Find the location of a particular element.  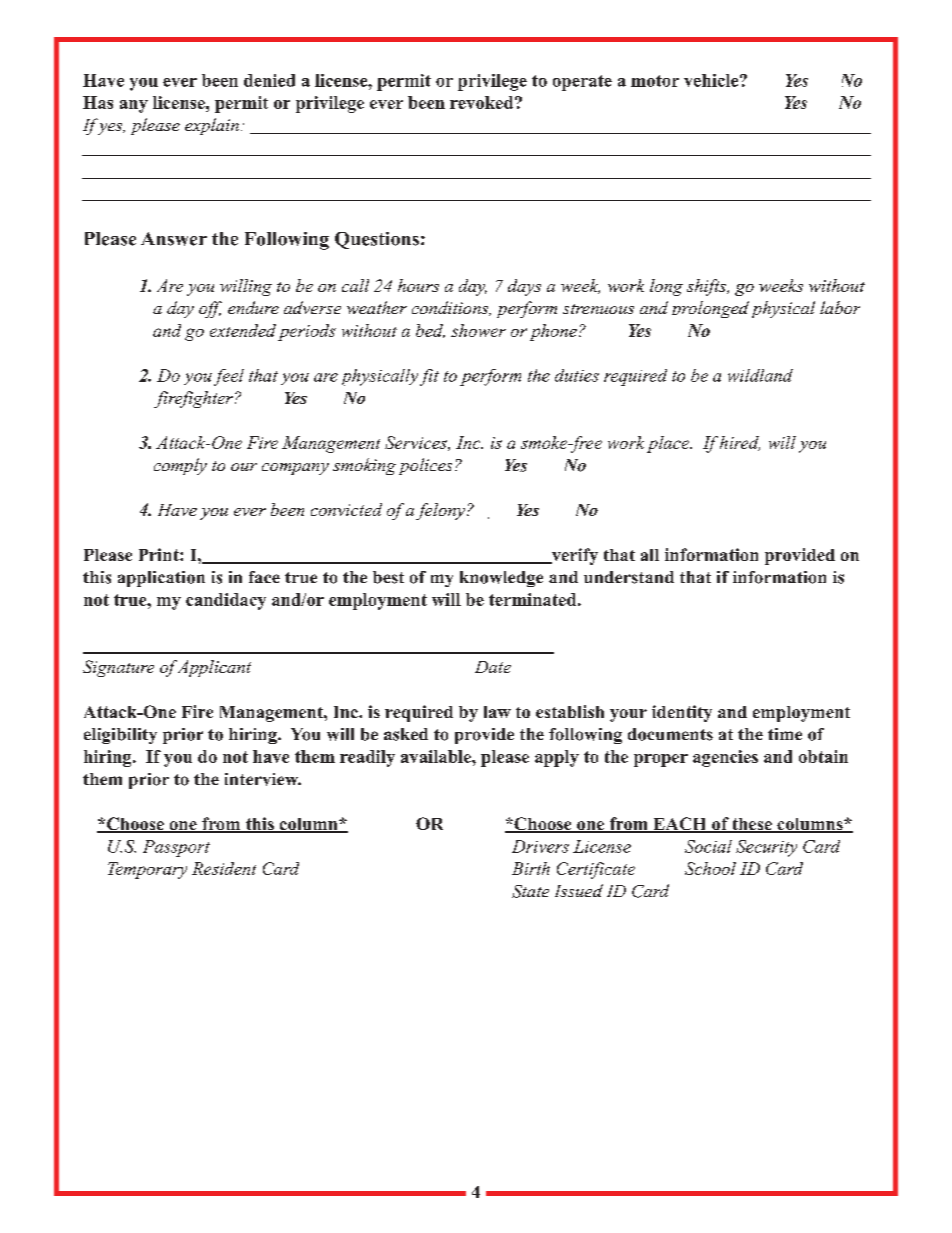

Birth is located at coordinates (531, 868).
